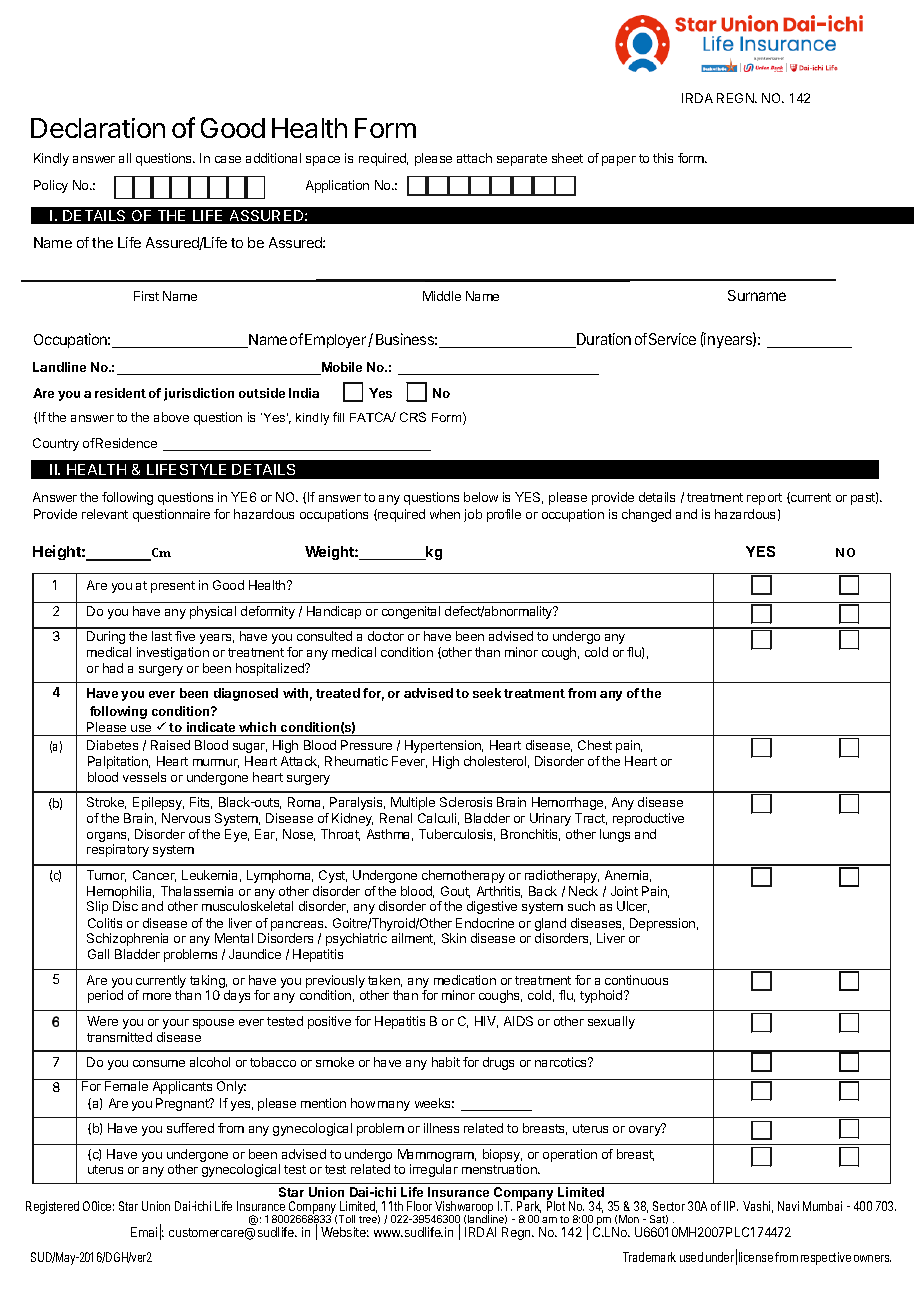 This image has height=1309, width=924. I want to click on seek, so click(487, 693).
